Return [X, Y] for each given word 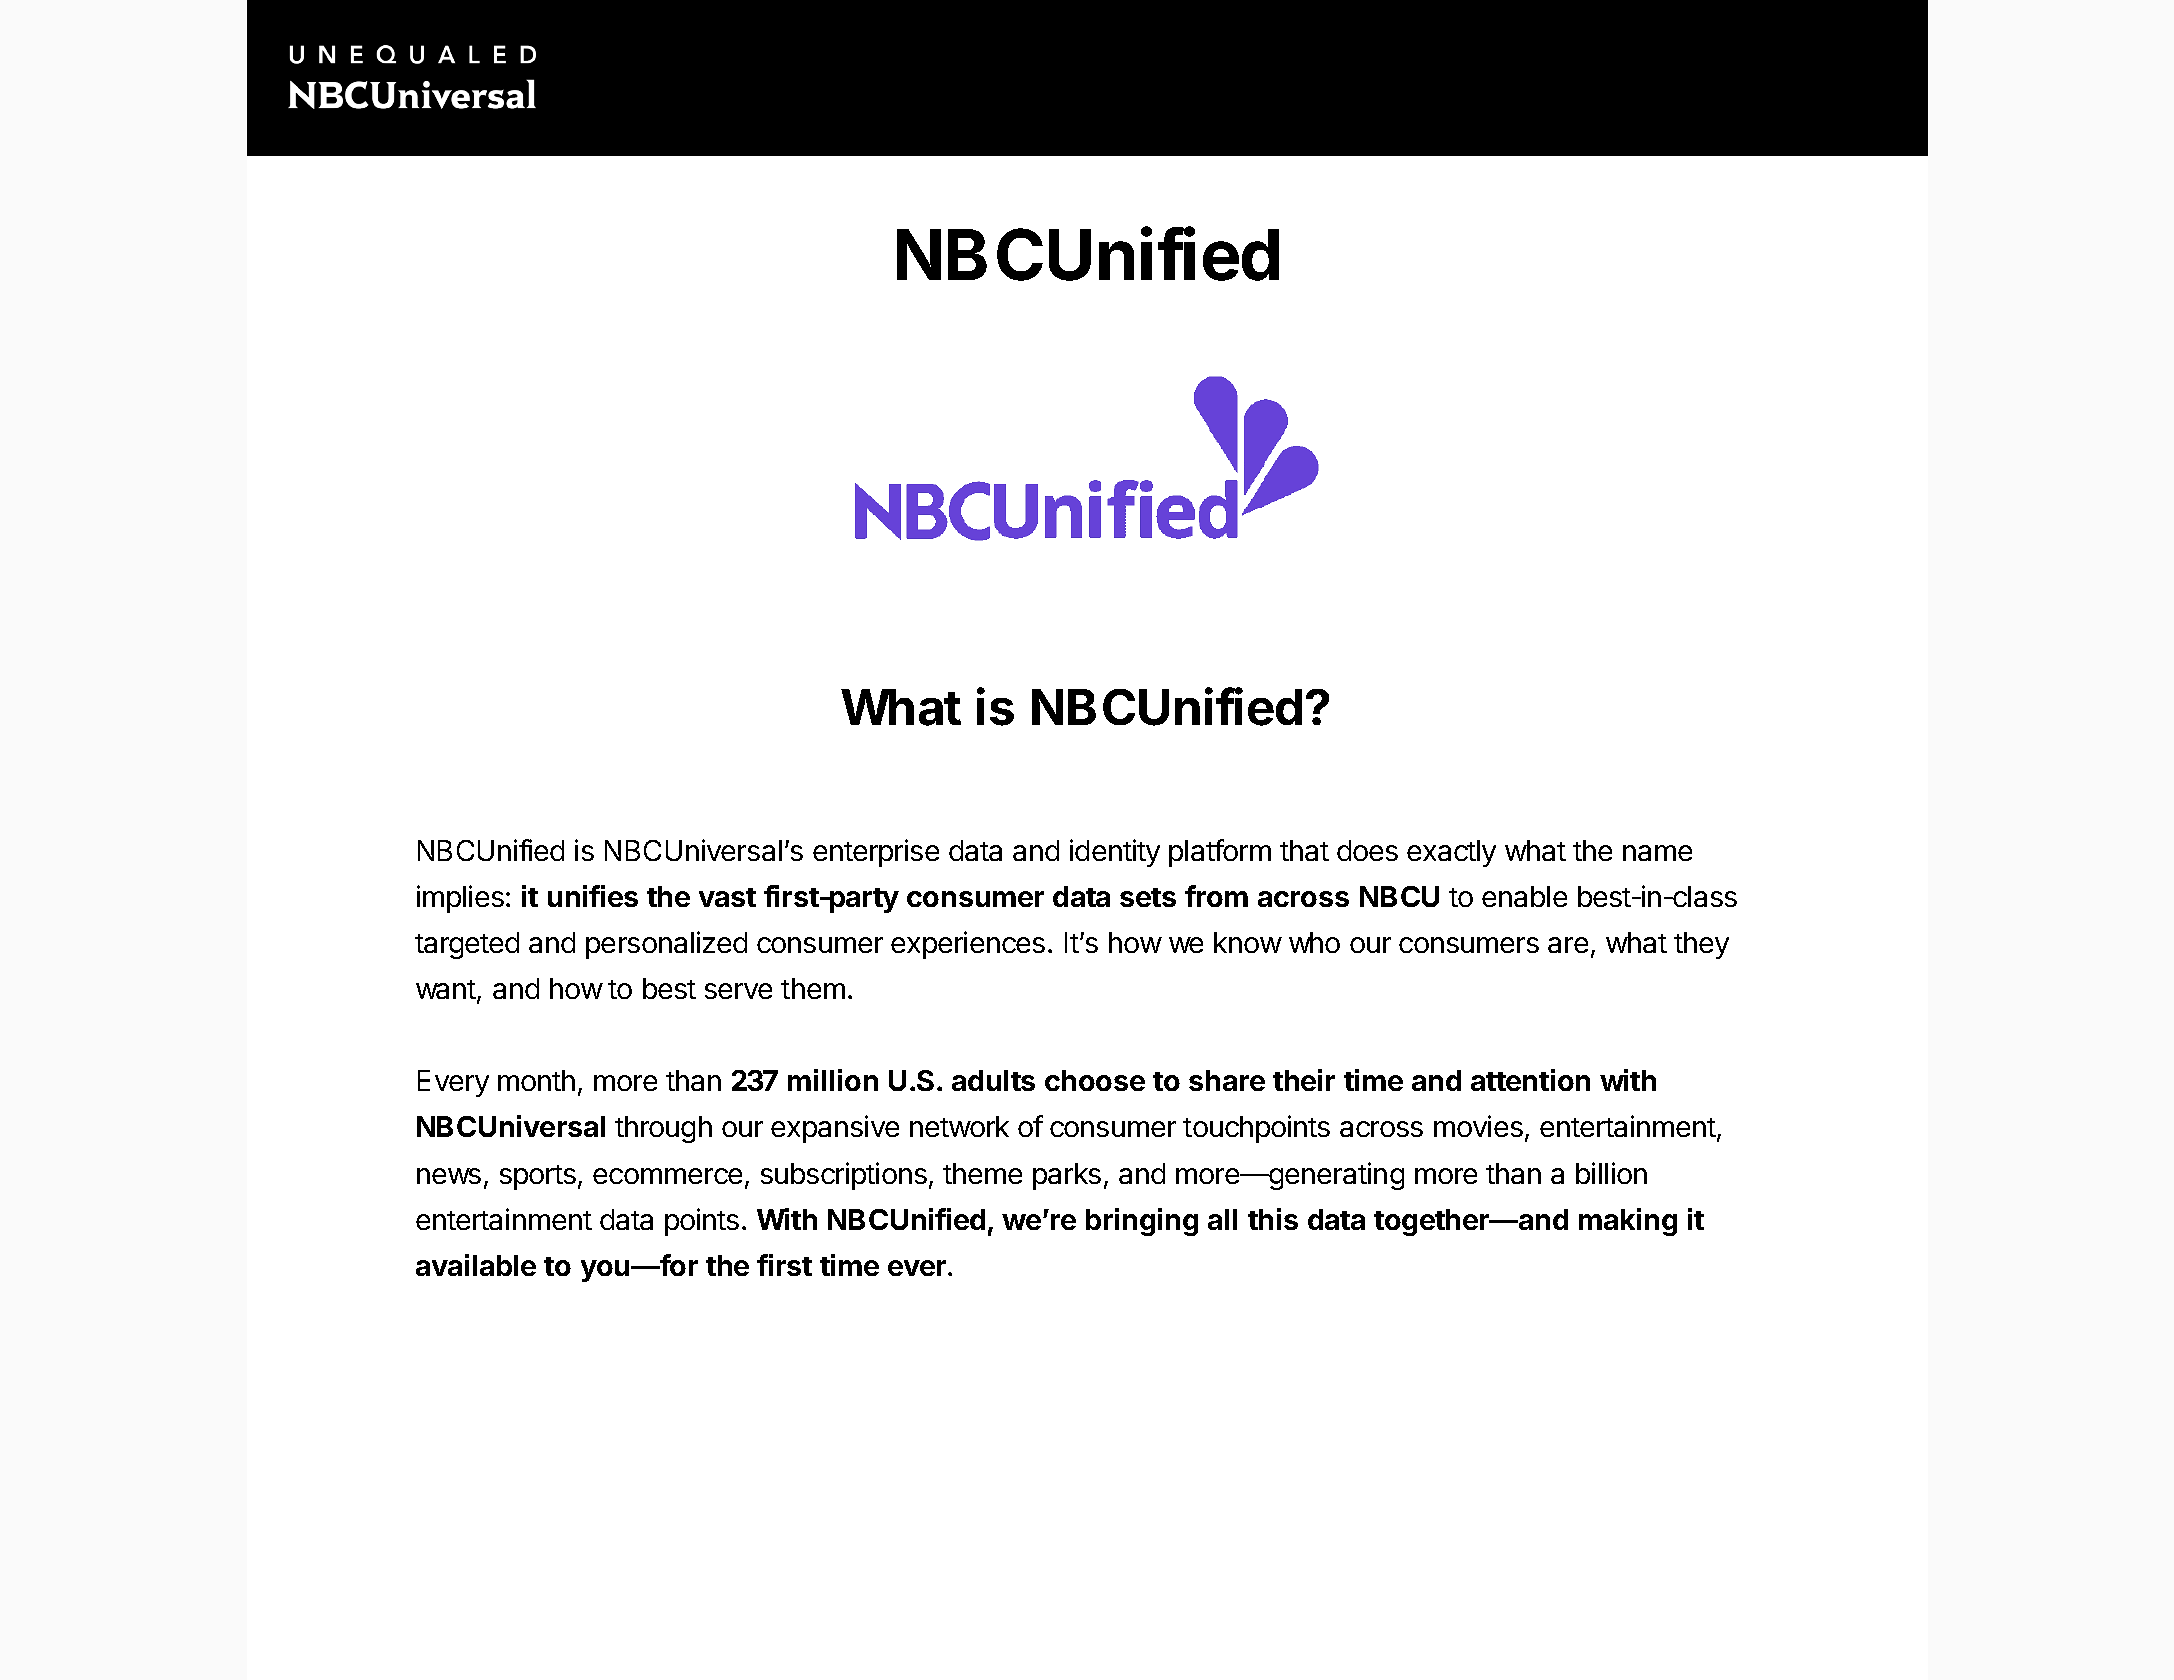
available [476, 1265]
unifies [593, 896]
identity [1115, 853]
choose [1095, 1080]
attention [1530, 1080]
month [536, 1080]
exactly [1451, 853]
